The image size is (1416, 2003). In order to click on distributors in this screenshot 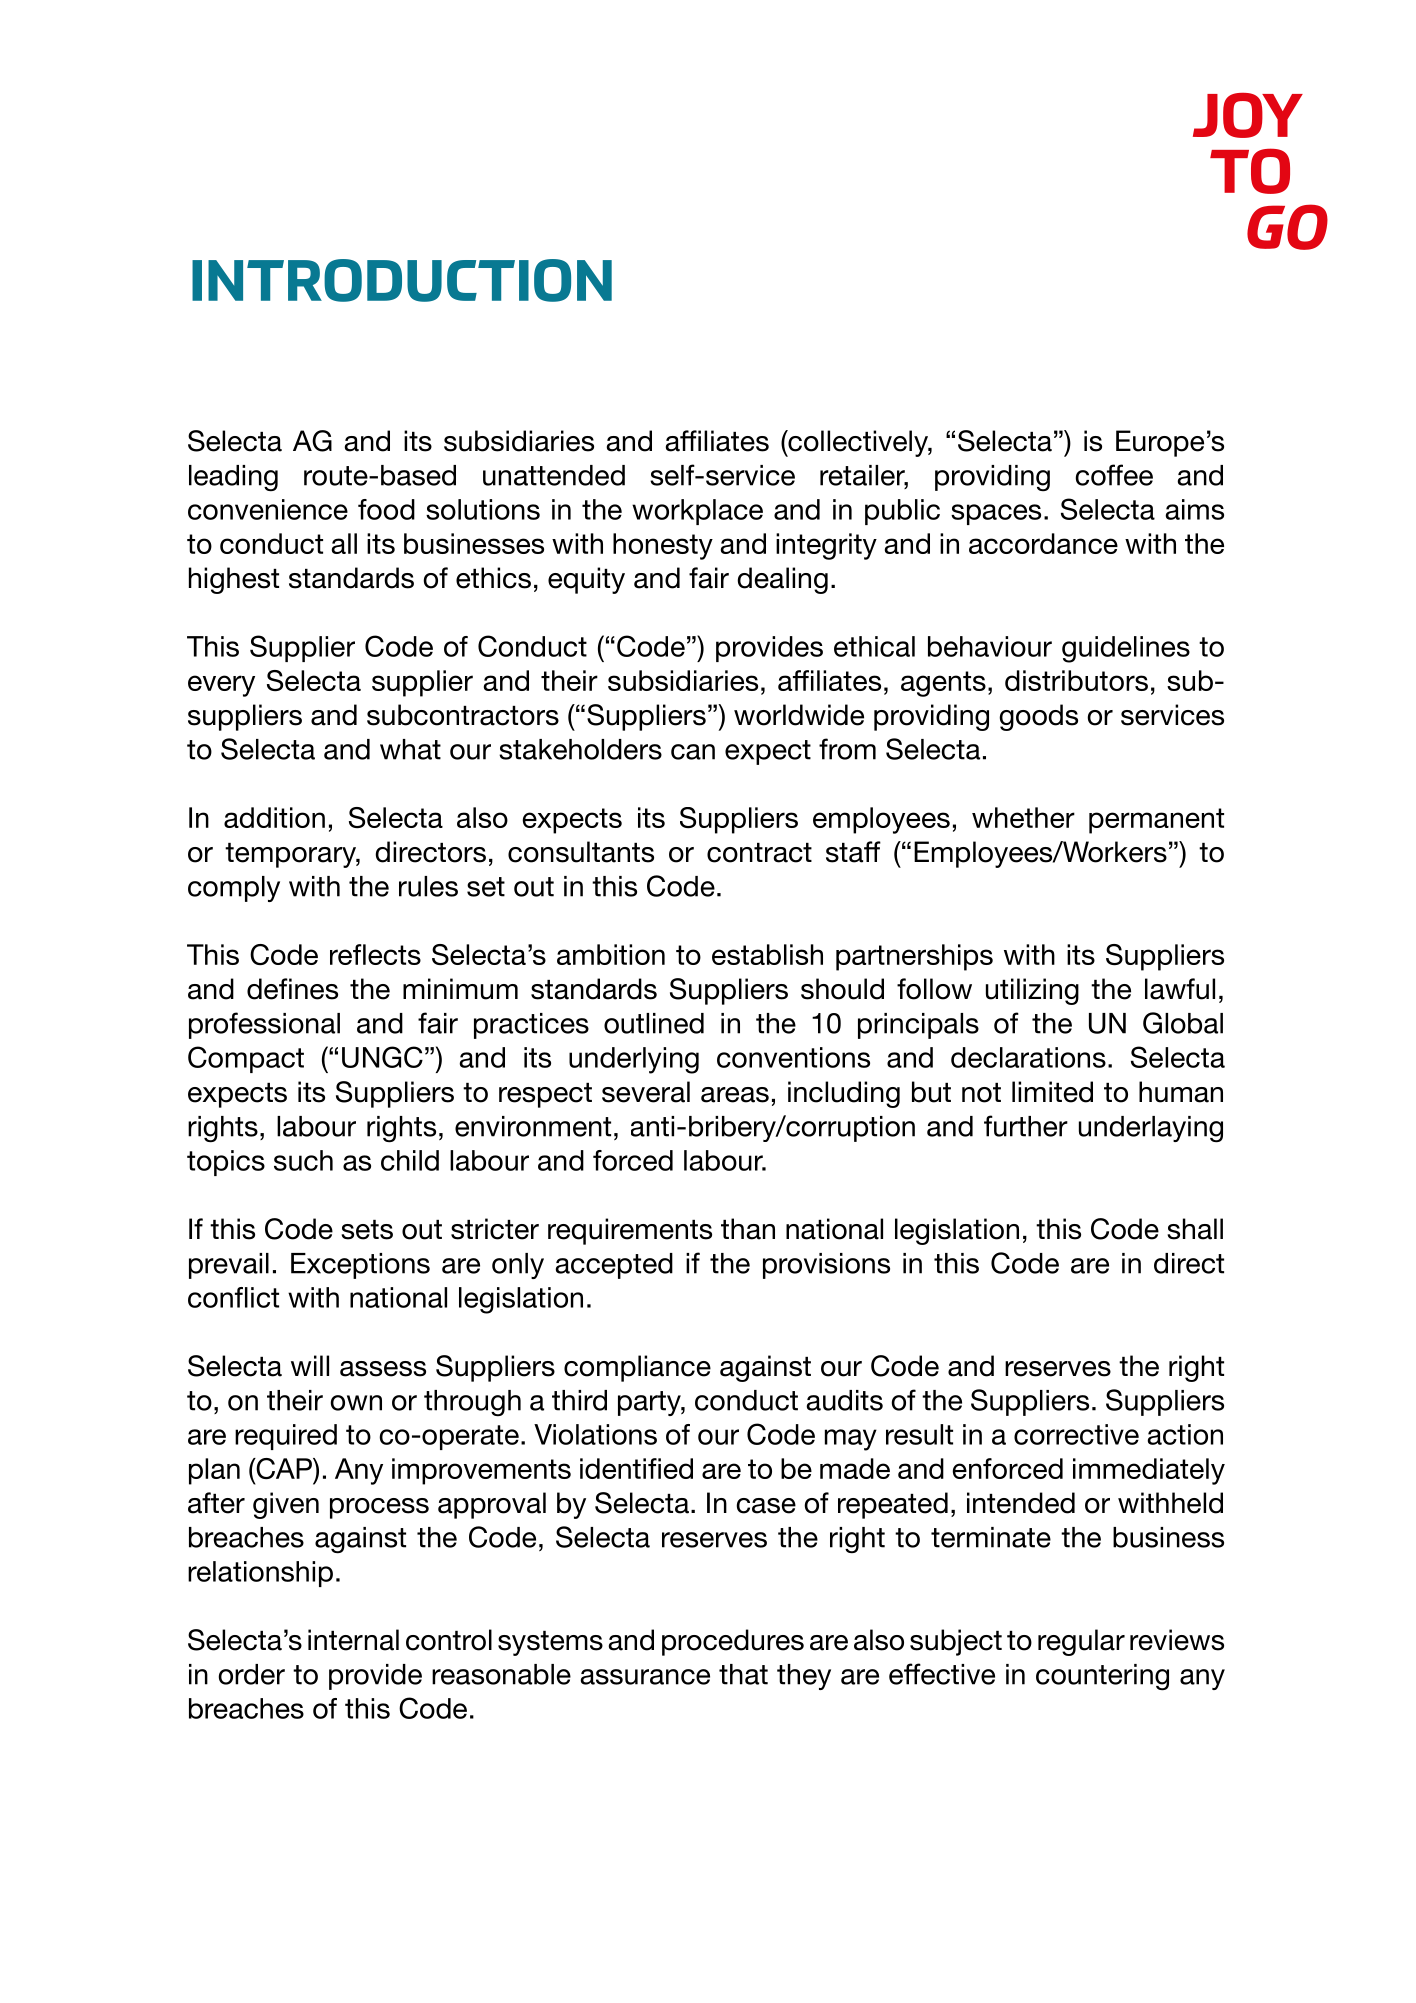, I will do `click(1076, 680)`.
